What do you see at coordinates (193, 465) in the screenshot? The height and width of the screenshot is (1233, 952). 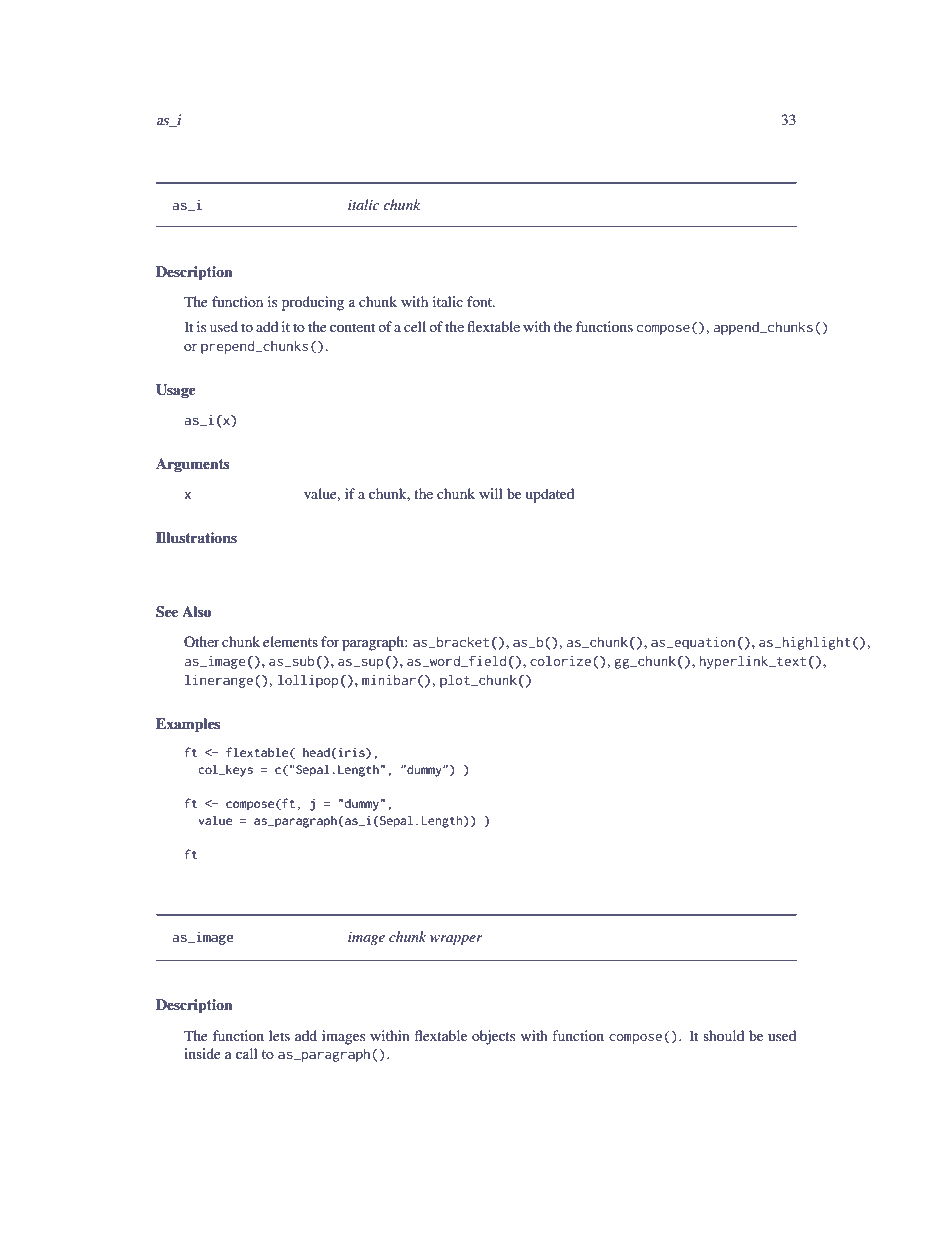 I see `Arguments` at bounding box center [193, 465].
